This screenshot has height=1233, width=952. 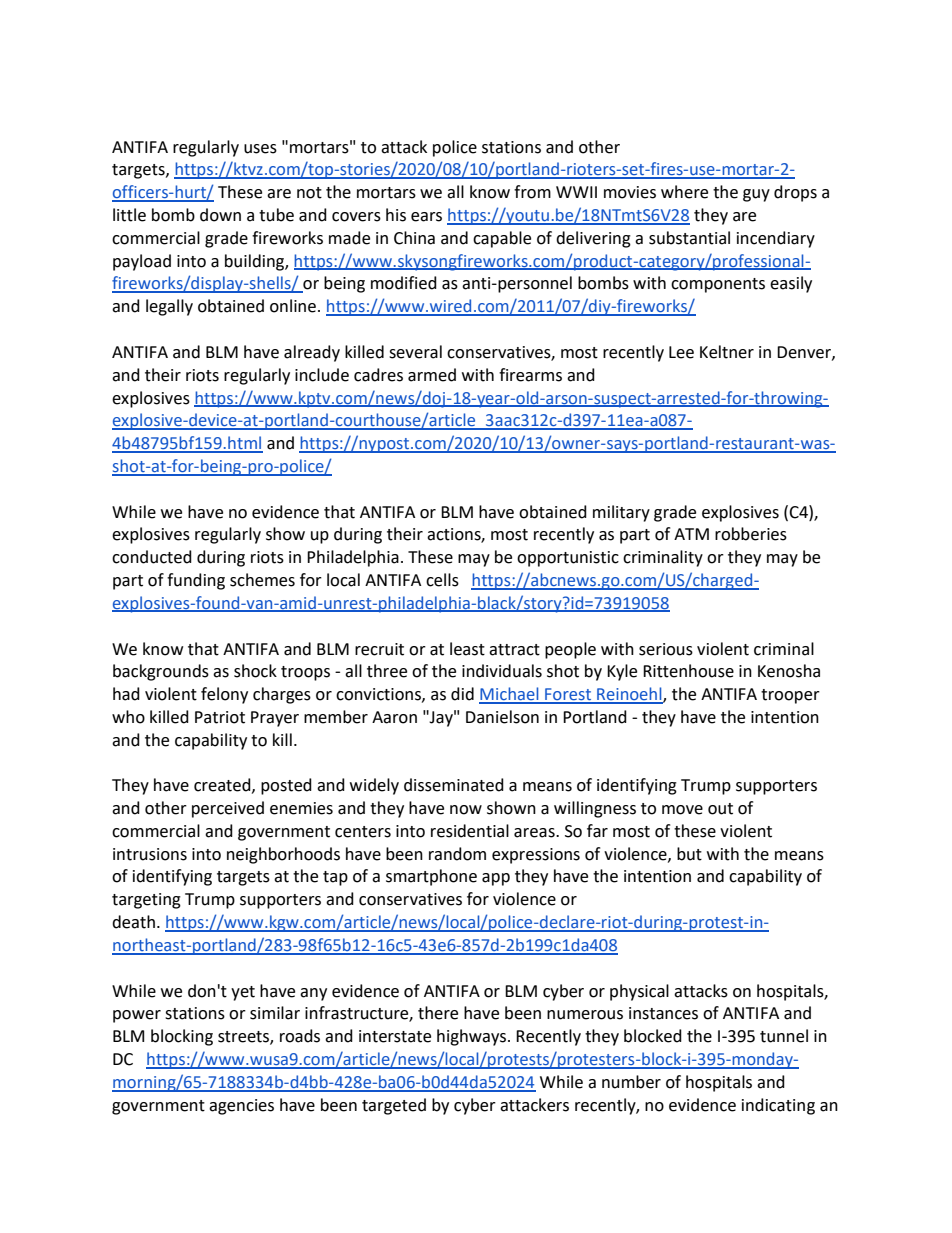 I want to click on agencies, so click(x=241, y=1107).
